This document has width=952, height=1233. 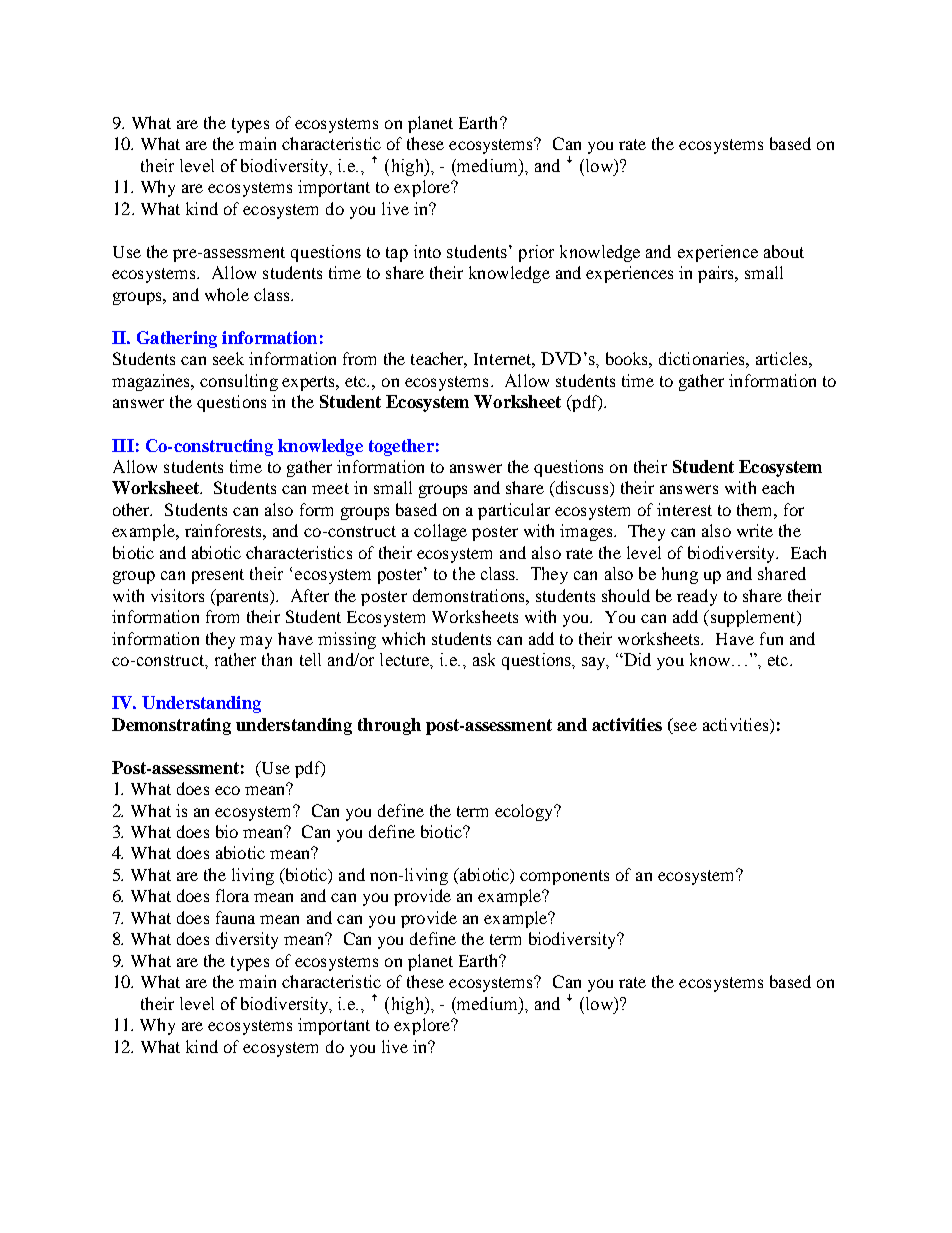 I want to click on ready, so click(x=697, y=597).
